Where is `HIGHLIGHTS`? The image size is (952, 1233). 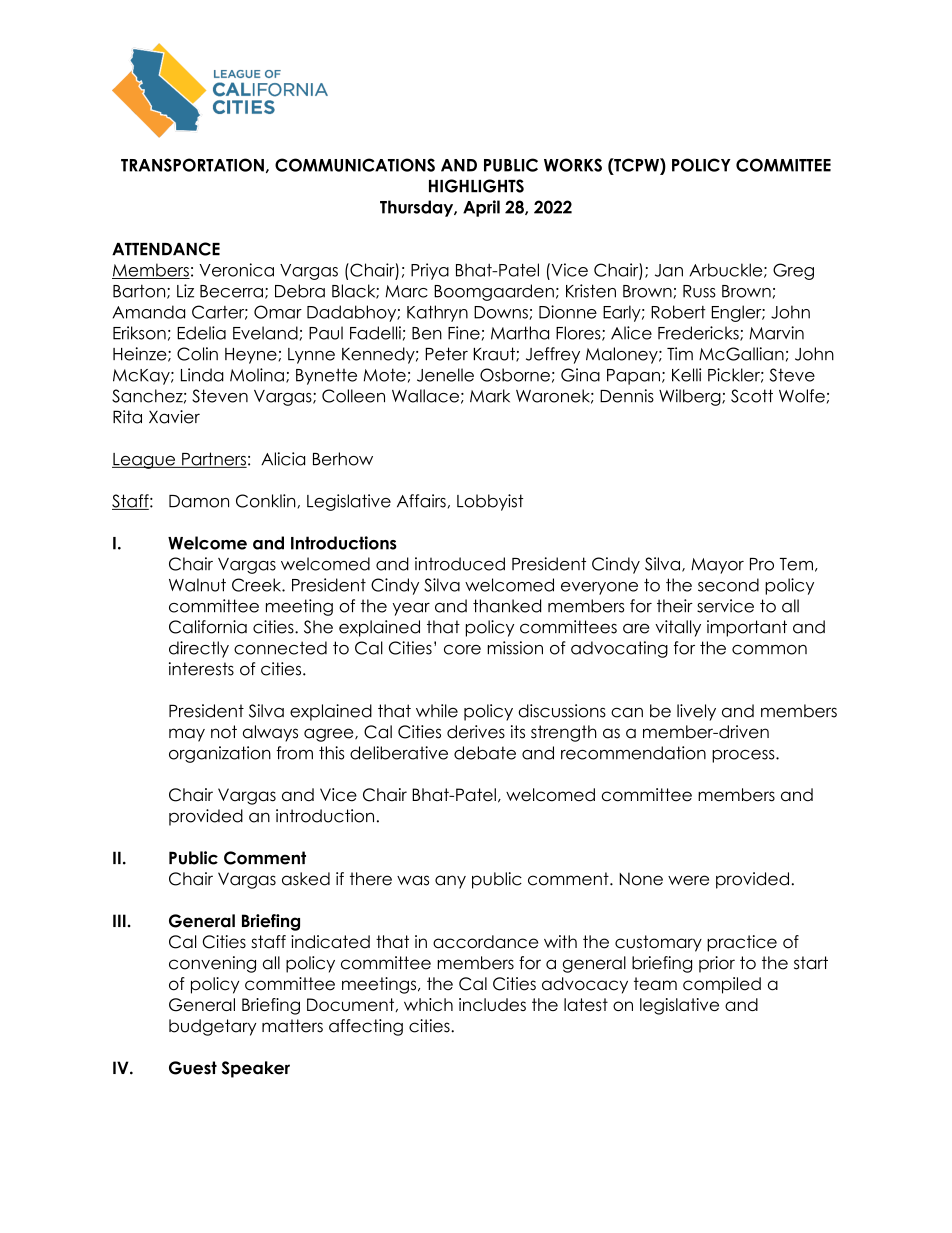
HIGHLIGHTS is located at coordinates (476, 186).
